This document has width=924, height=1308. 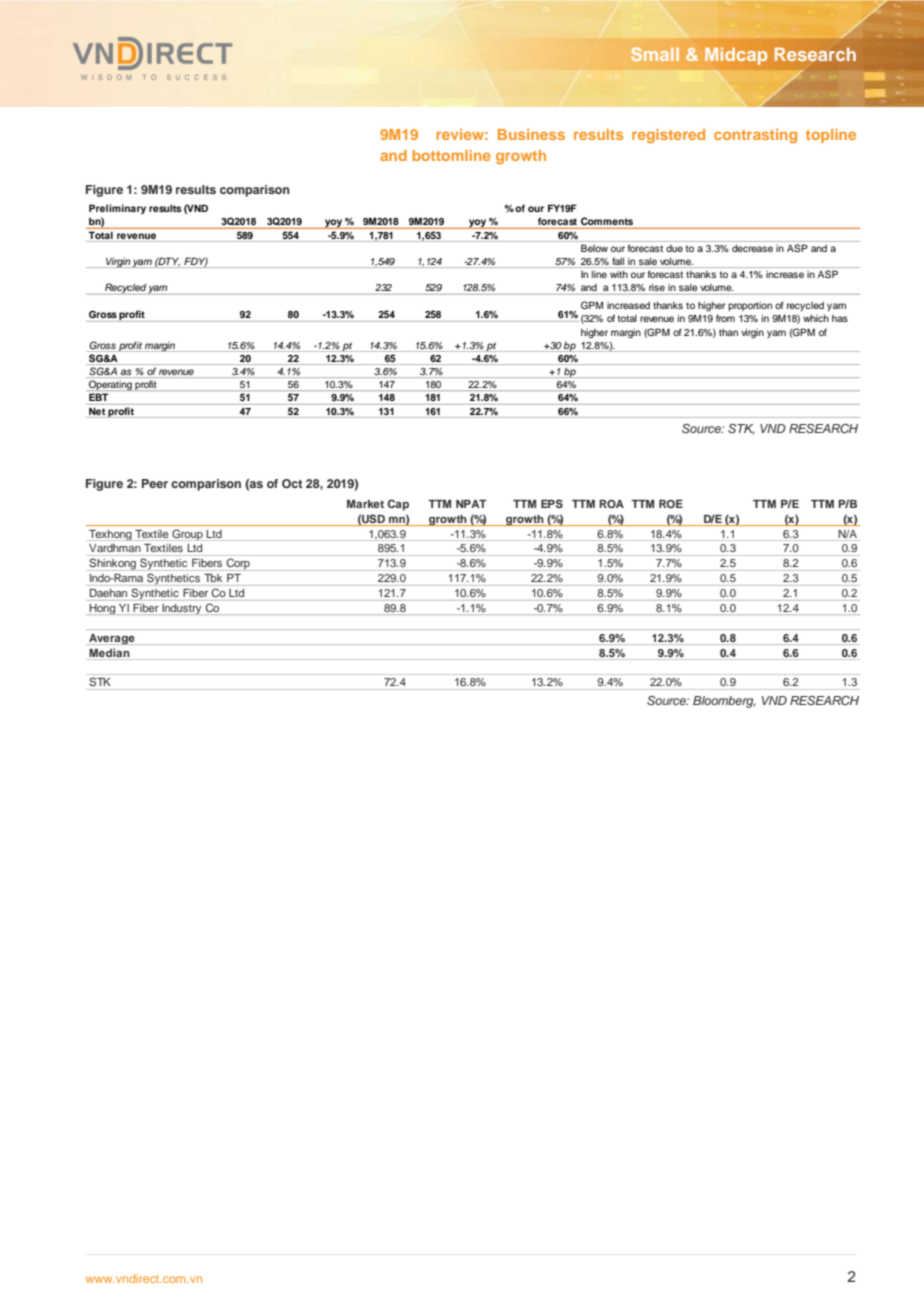 I want to click on Group, so click(x=187, y=534).
